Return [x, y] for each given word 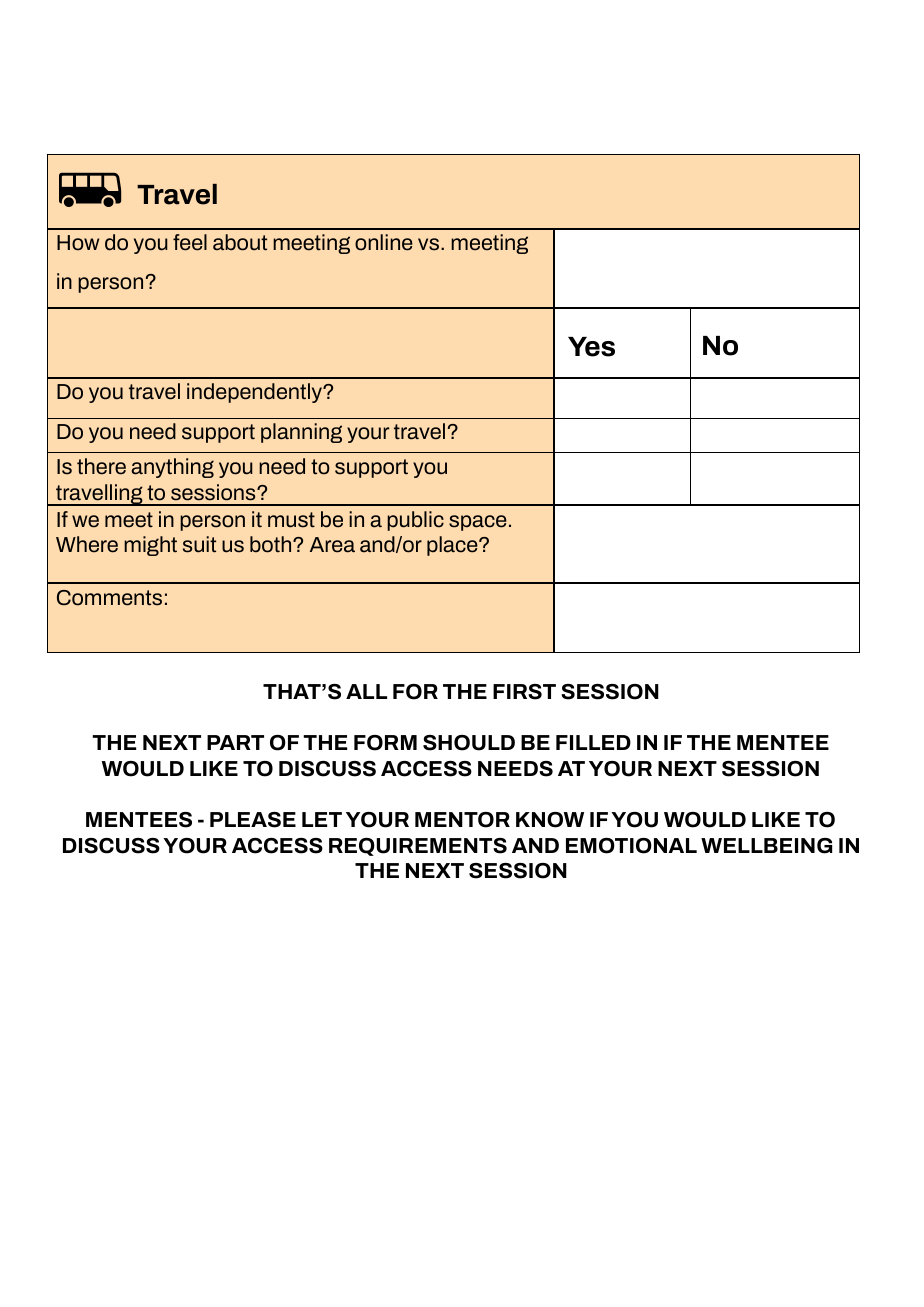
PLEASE [253, 820]
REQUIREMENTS [418, 847]
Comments [109, 598]
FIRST [524, 692]
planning [301, 433]
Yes [591, 347]
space [478, 523]
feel [190, 242]
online [384, 242]
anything [172, 468]
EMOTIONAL [631, 846]
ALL [366, 691]
